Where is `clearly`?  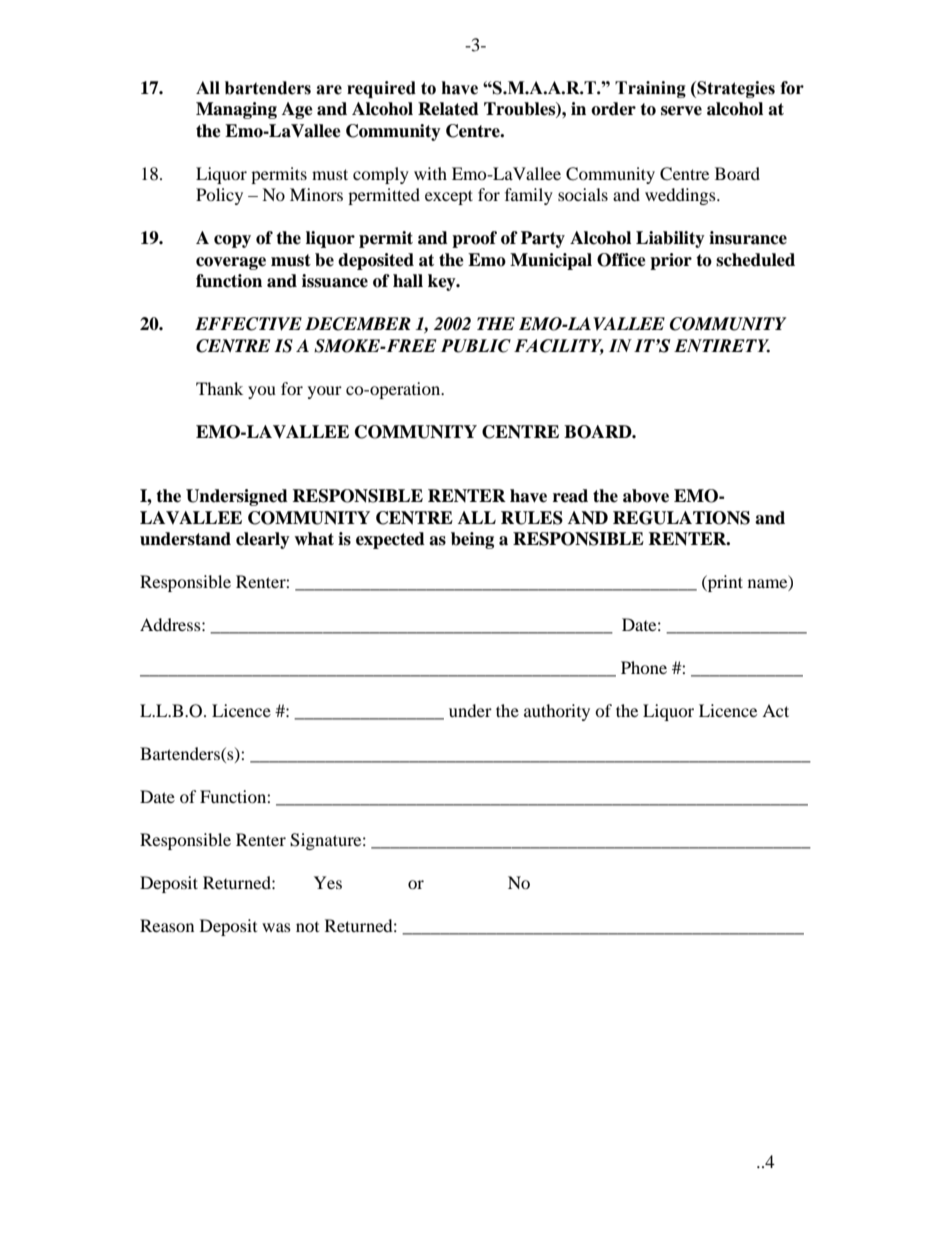 clearly is located at coordinates (263, 540).
